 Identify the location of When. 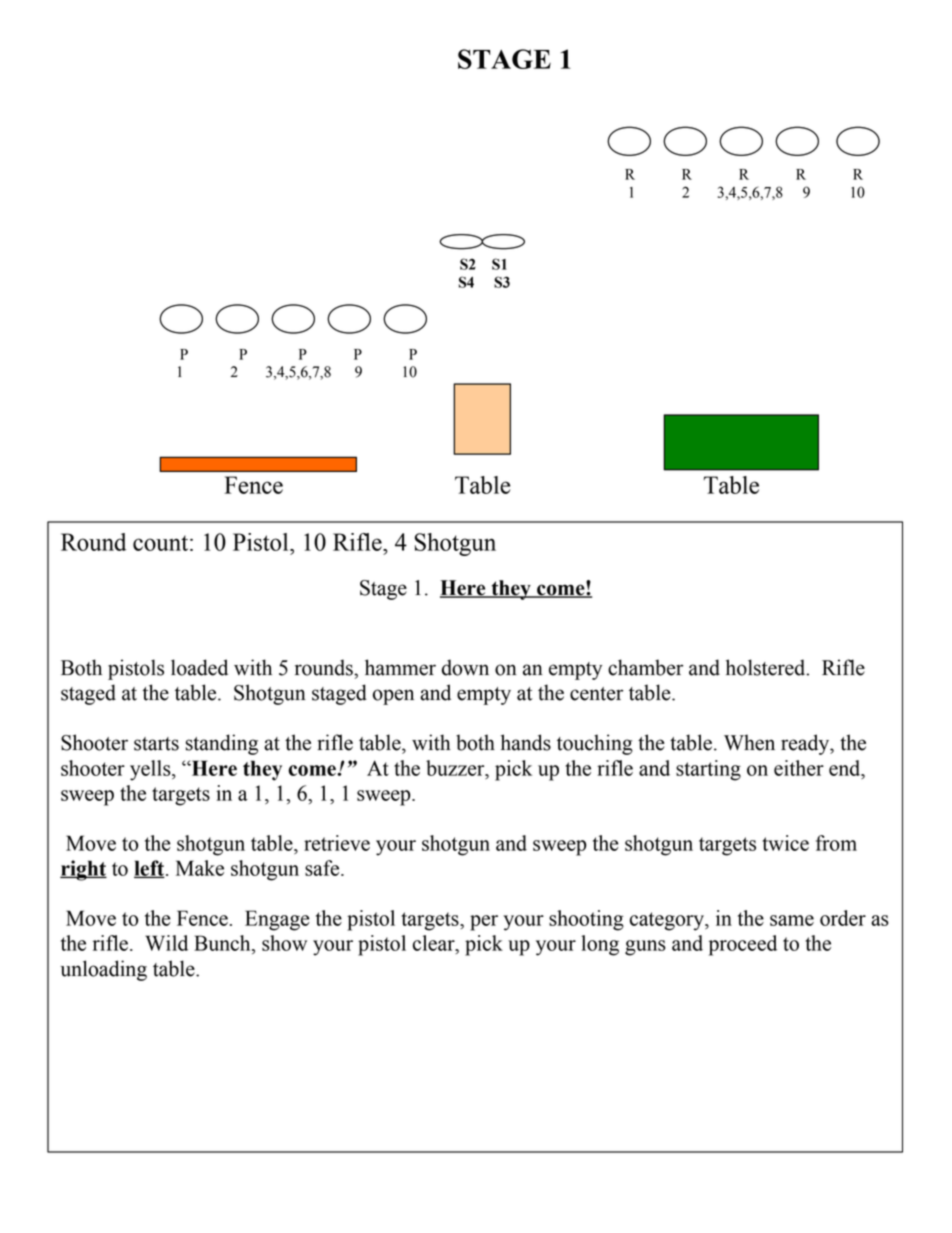
(749, 742).
